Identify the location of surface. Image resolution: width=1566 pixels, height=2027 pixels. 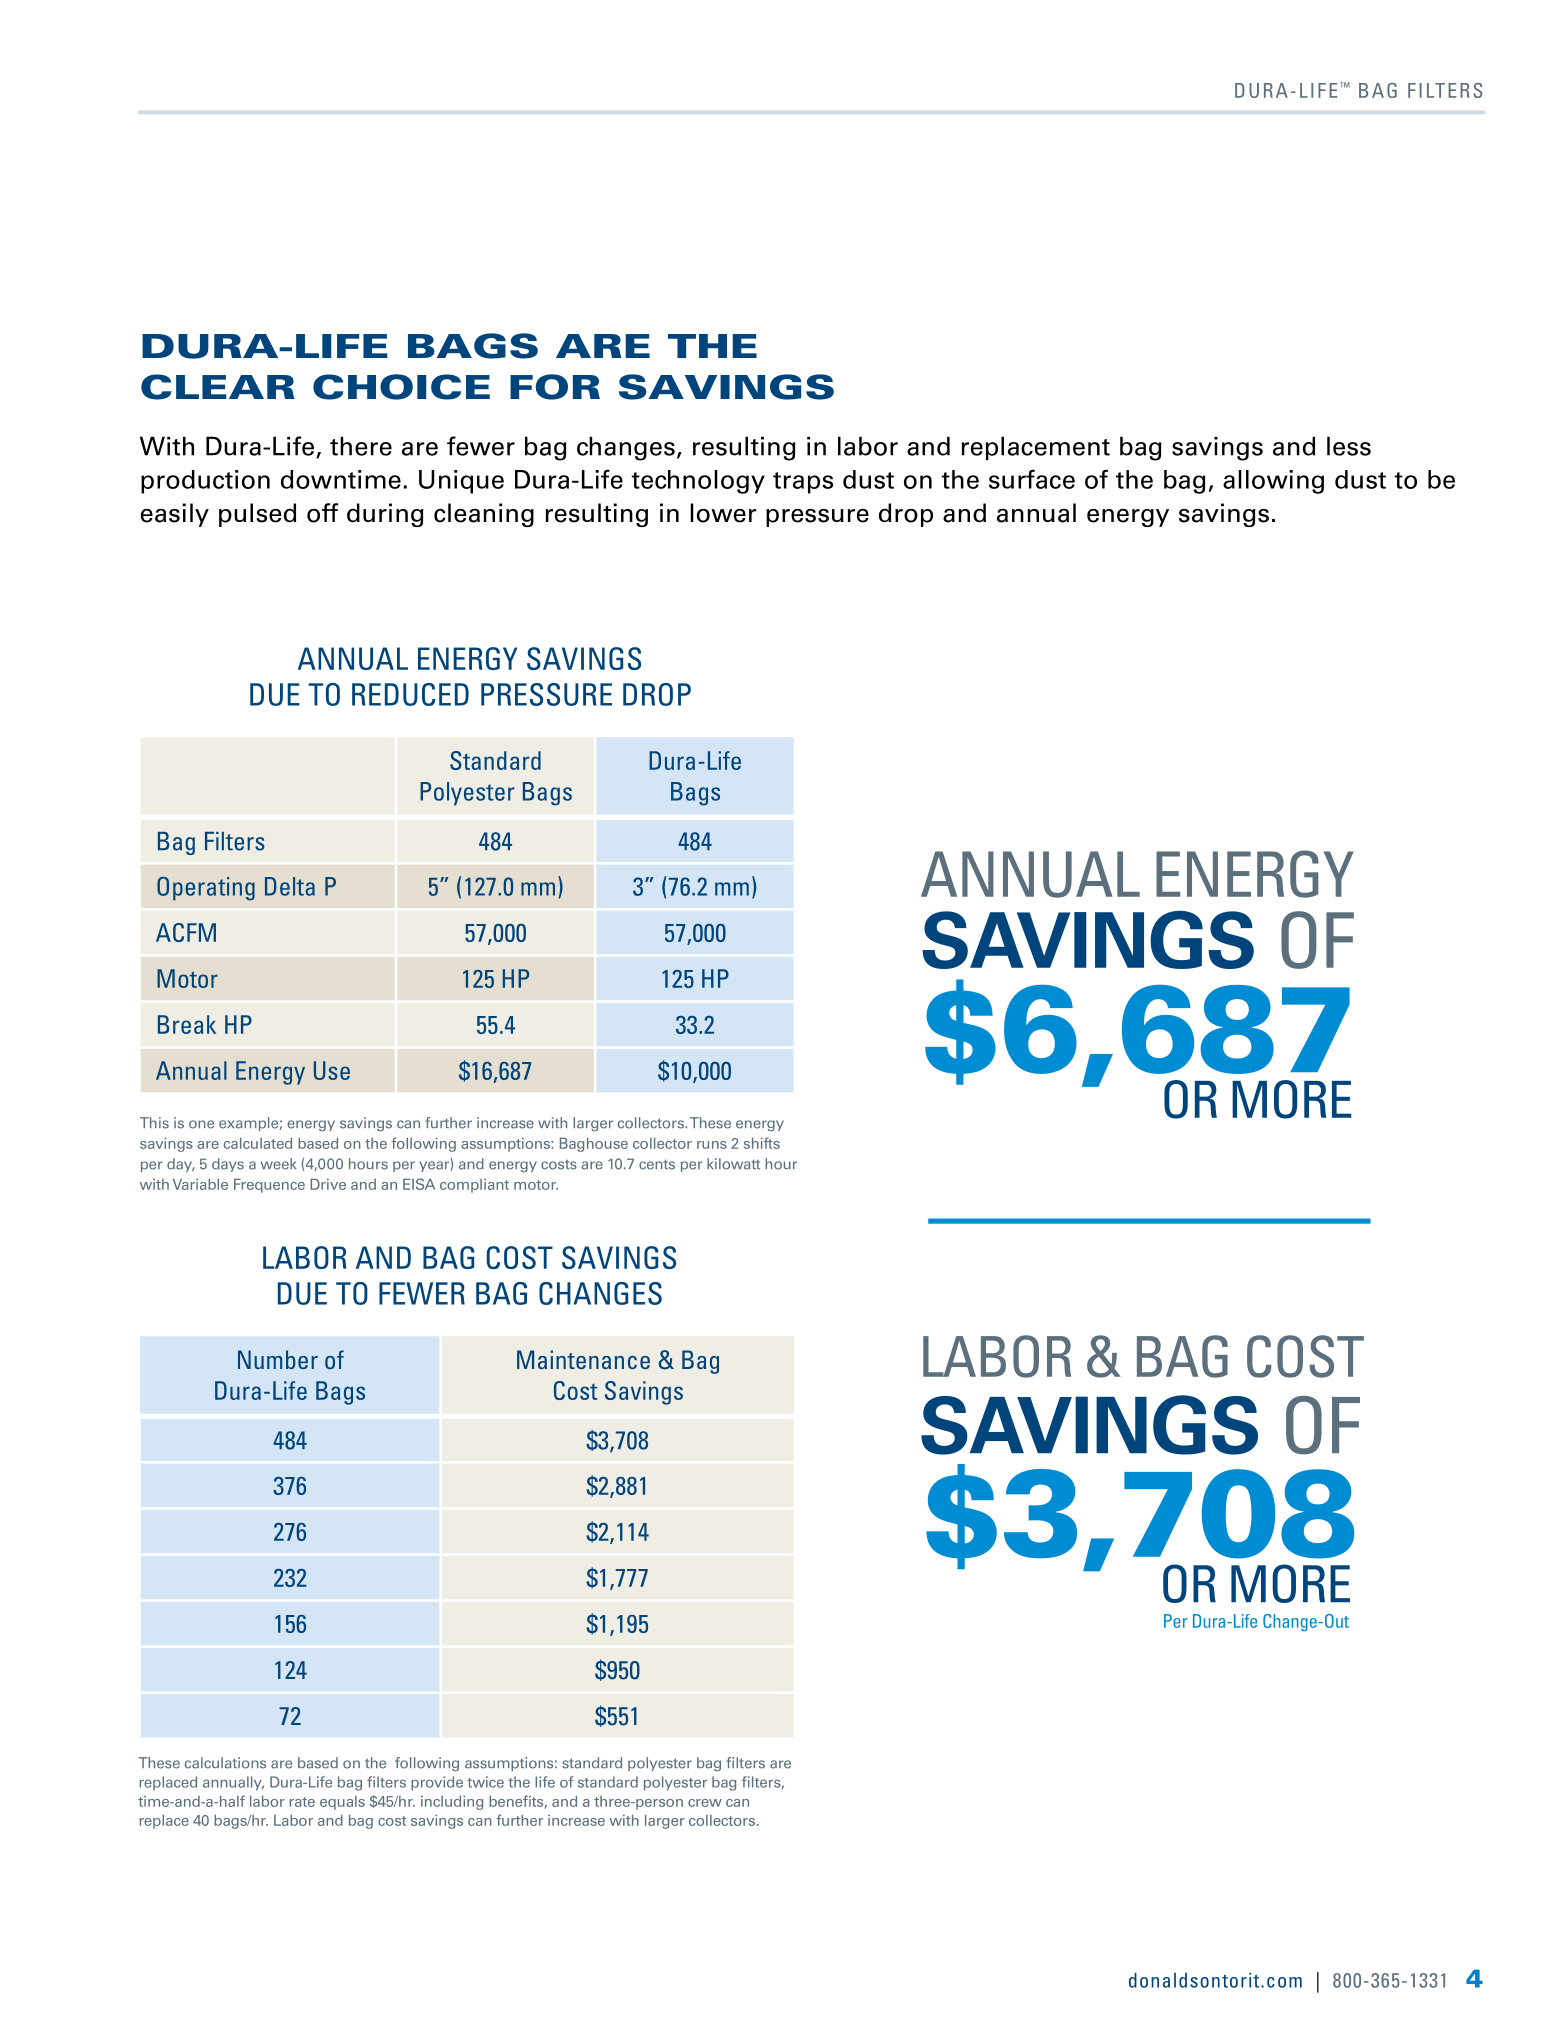
(1032, 479).
